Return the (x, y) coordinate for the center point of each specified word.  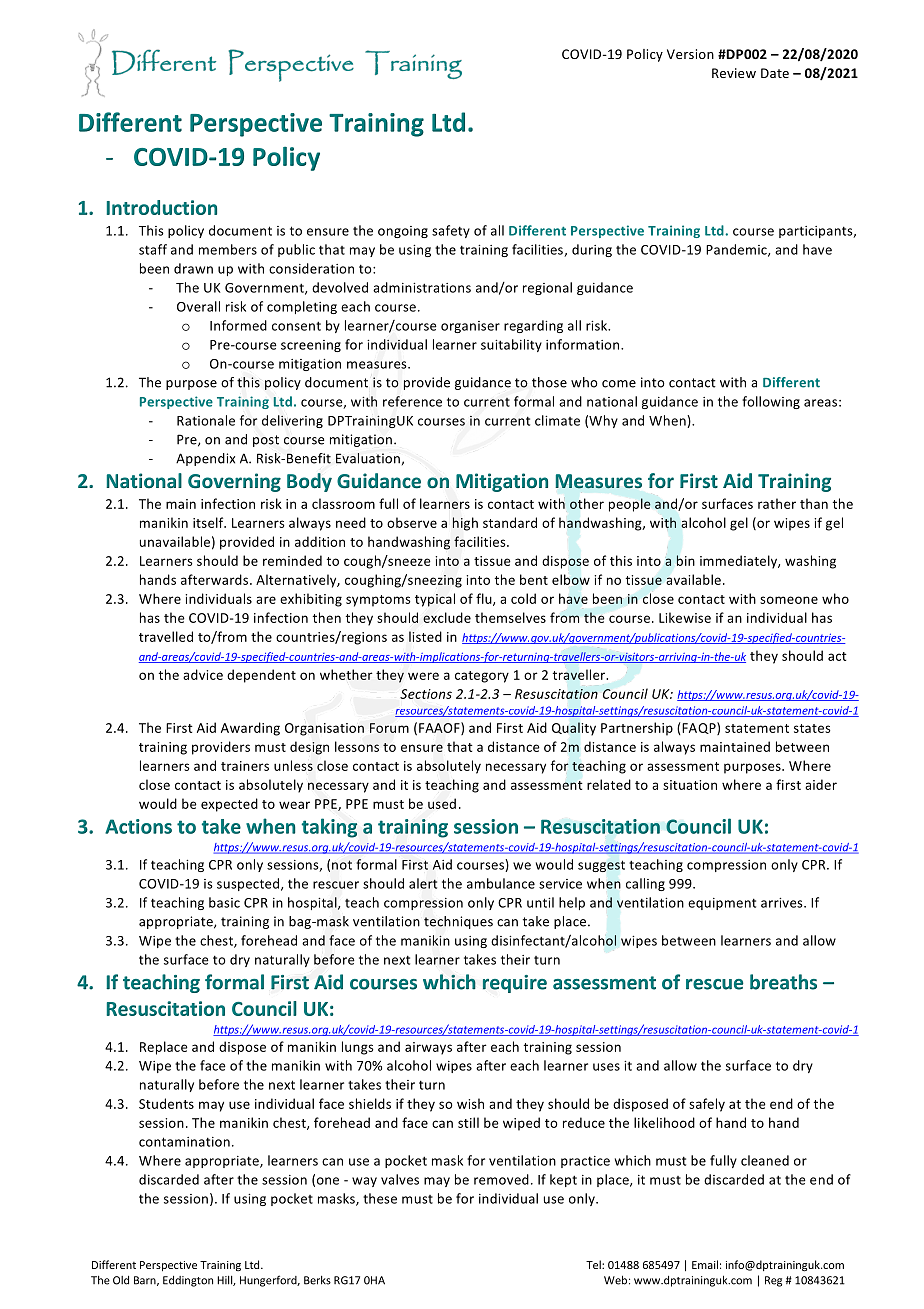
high (465, 524)
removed (501, 1179)
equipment (722, 904)
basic (224, 902)
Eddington (188, 1281)
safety (451, 231)
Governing (234, 482)
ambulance (501, 883)
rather (777, 503)
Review (734, 73)
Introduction (162, 207)
